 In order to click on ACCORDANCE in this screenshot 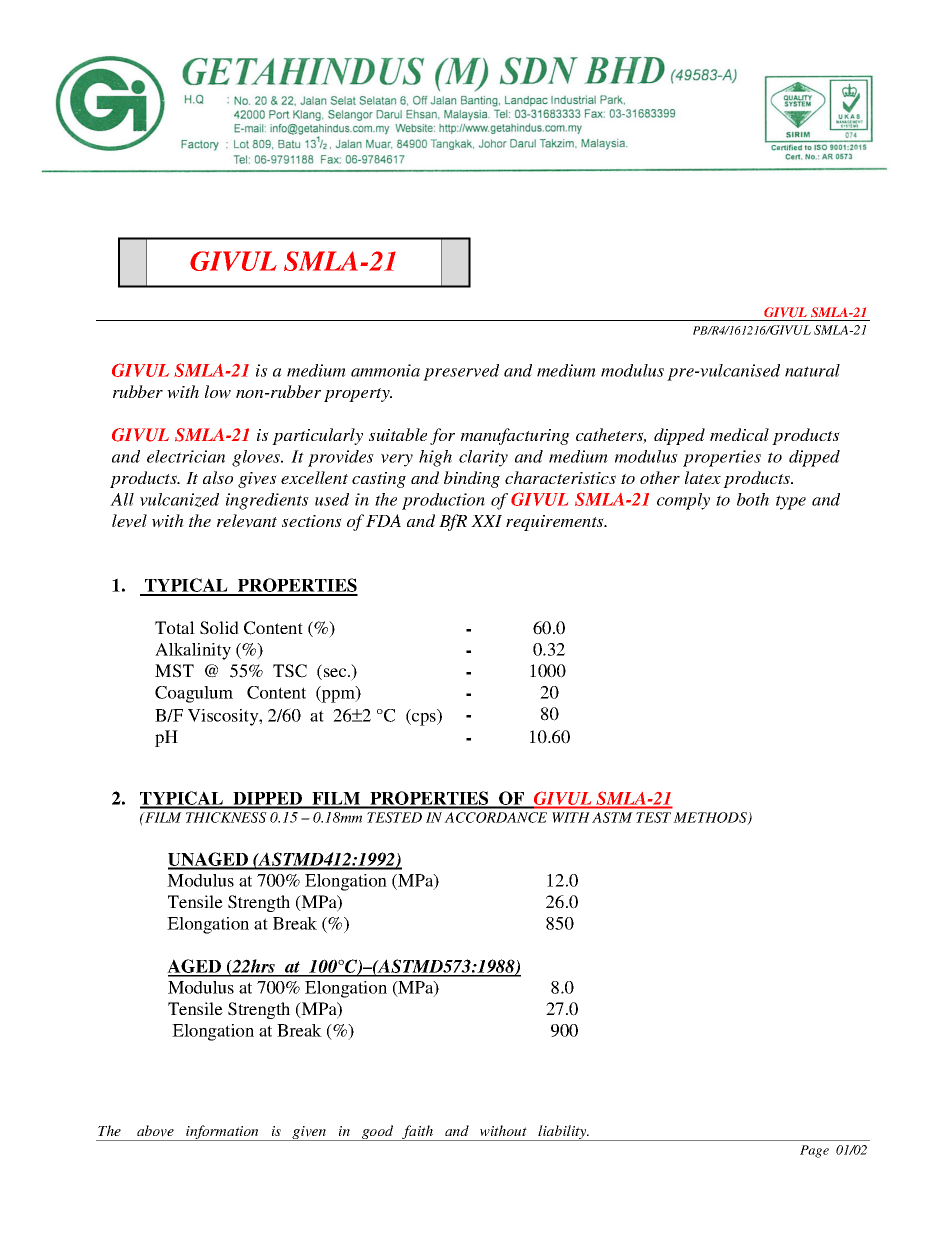, I will do `click(495, 817)`.
